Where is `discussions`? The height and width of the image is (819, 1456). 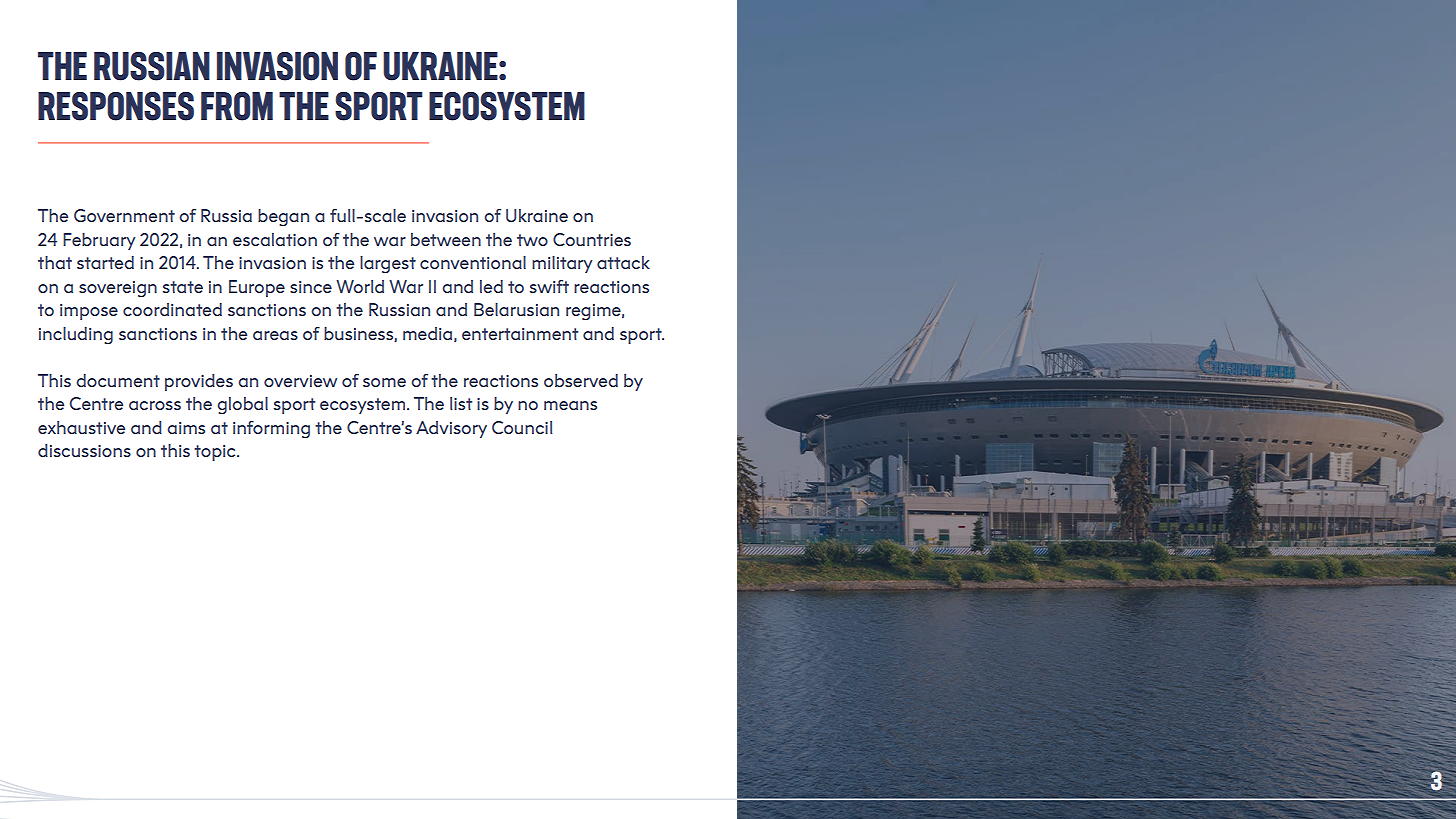 discussions is located at coordinates (84, 450).
